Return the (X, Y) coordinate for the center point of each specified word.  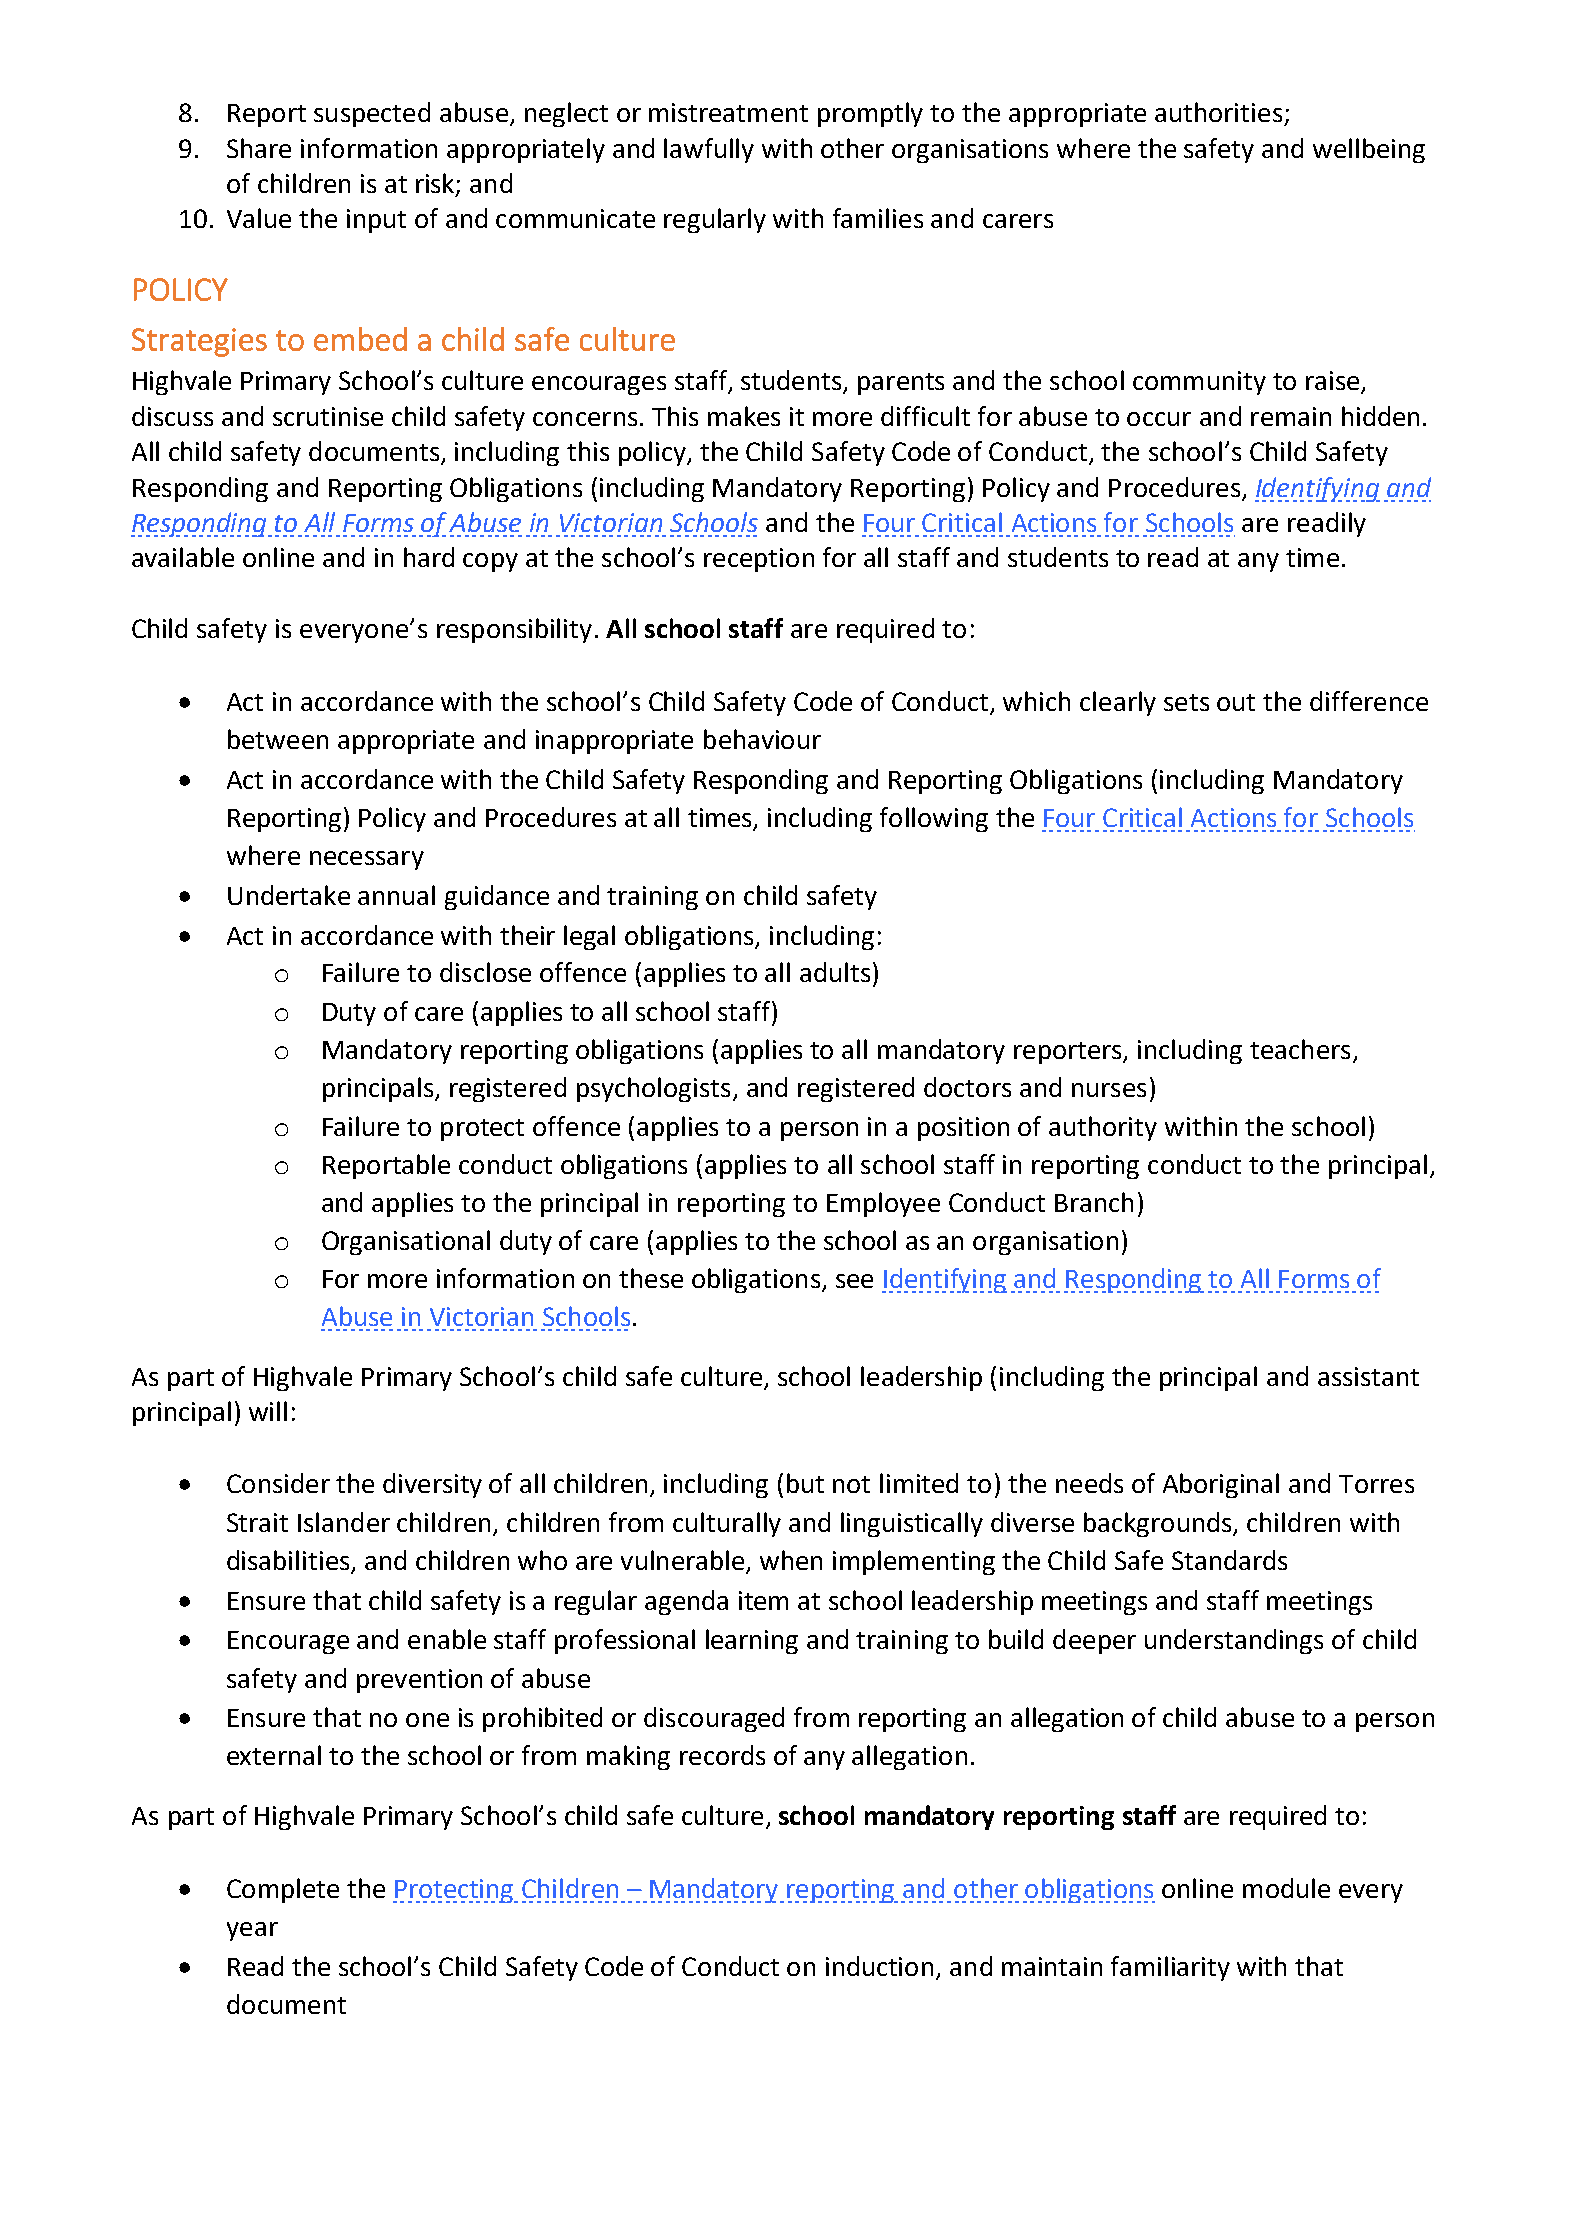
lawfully (709, 150)
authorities (1218, 112)
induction (879, 1966)
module (1286, 1888)
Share (259, 148)
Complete (283, 1890)
